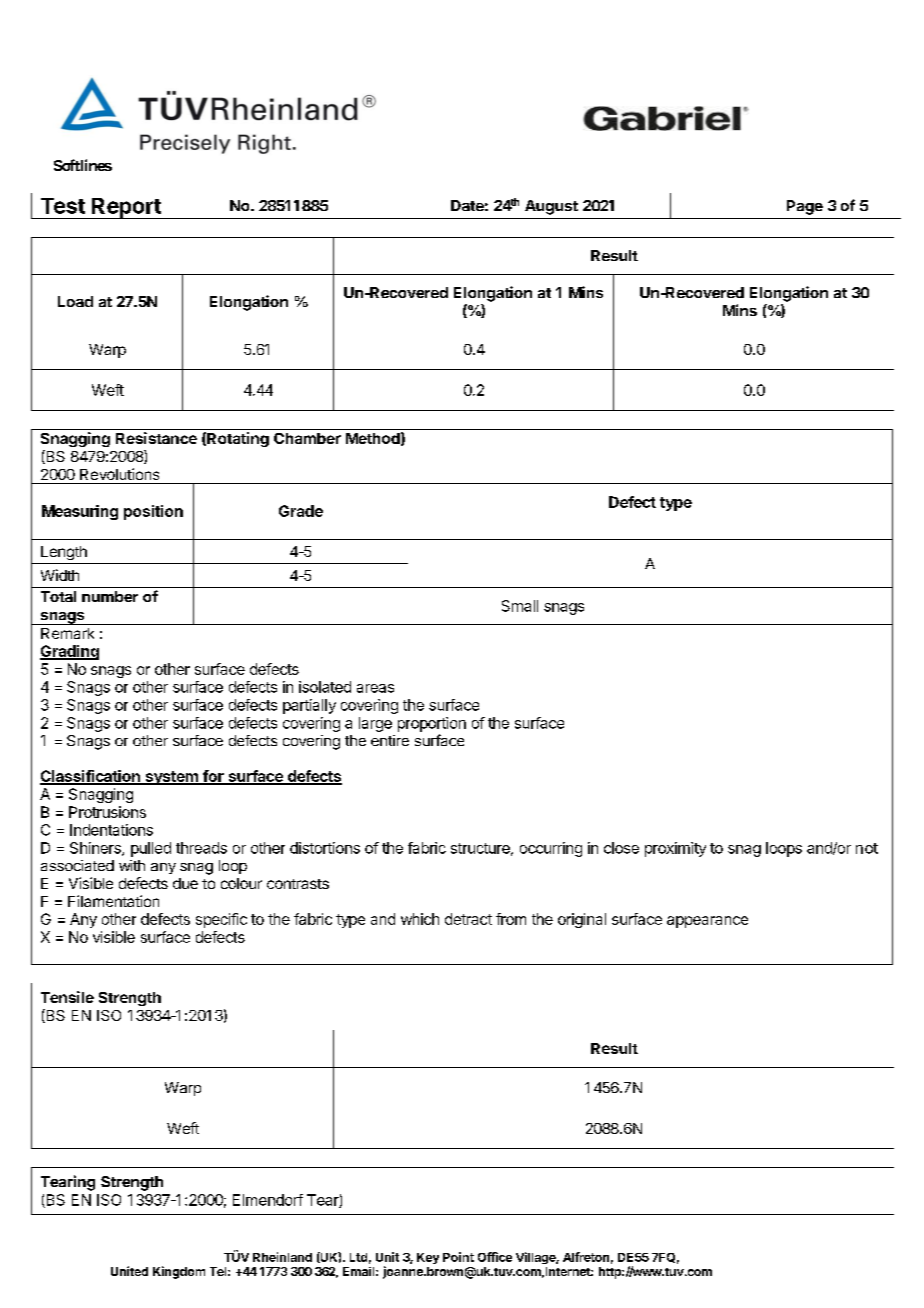  What do you see at coordinates (126, 208) in the page?
I see `Report` at bounding box center [126, 208].
